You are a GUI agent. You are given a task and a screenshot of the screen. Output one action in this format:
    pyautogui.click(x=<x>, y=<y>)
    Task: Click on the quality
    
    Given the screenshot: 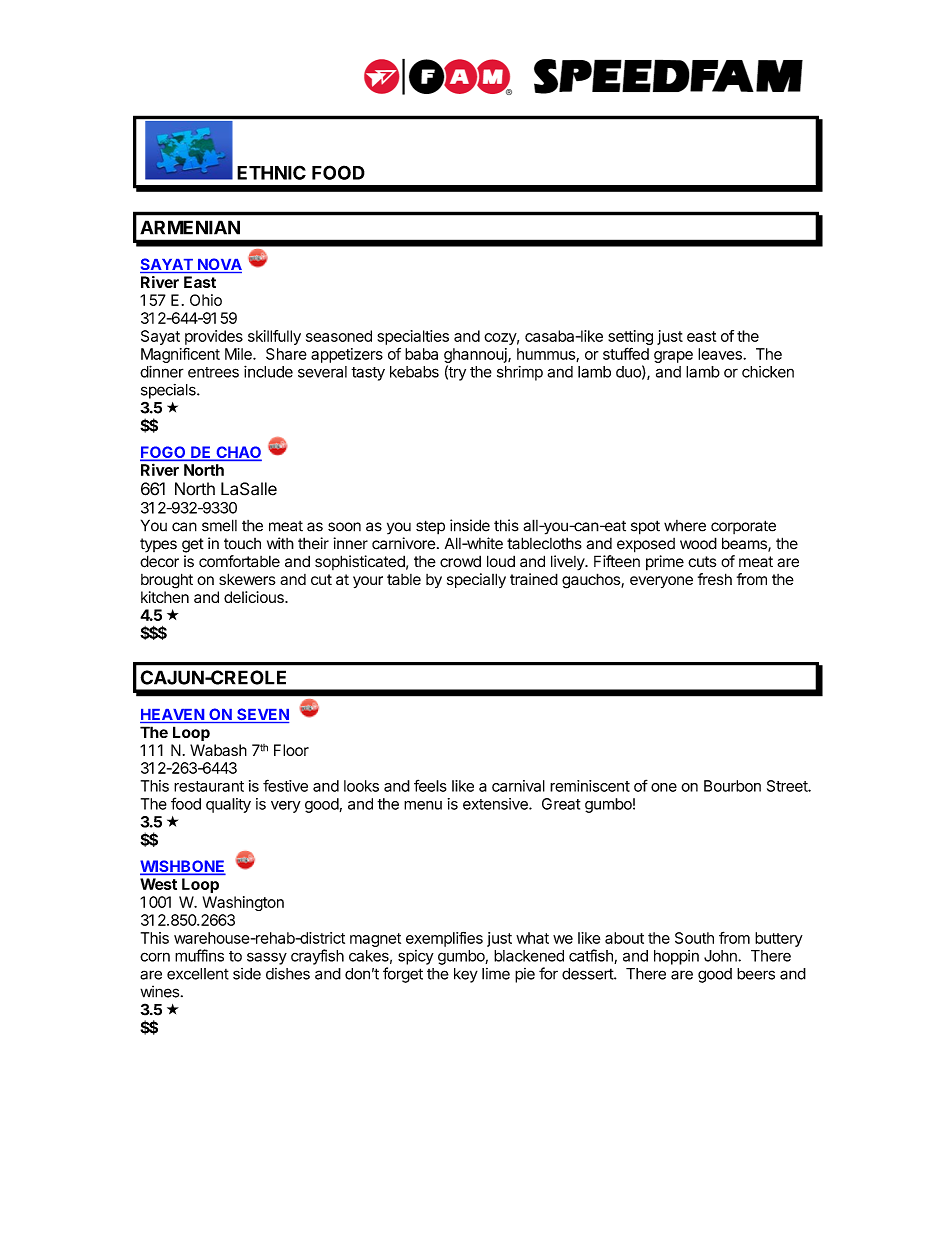 What is the action you would take?
    pyautogui.click(x=228, y=805)
